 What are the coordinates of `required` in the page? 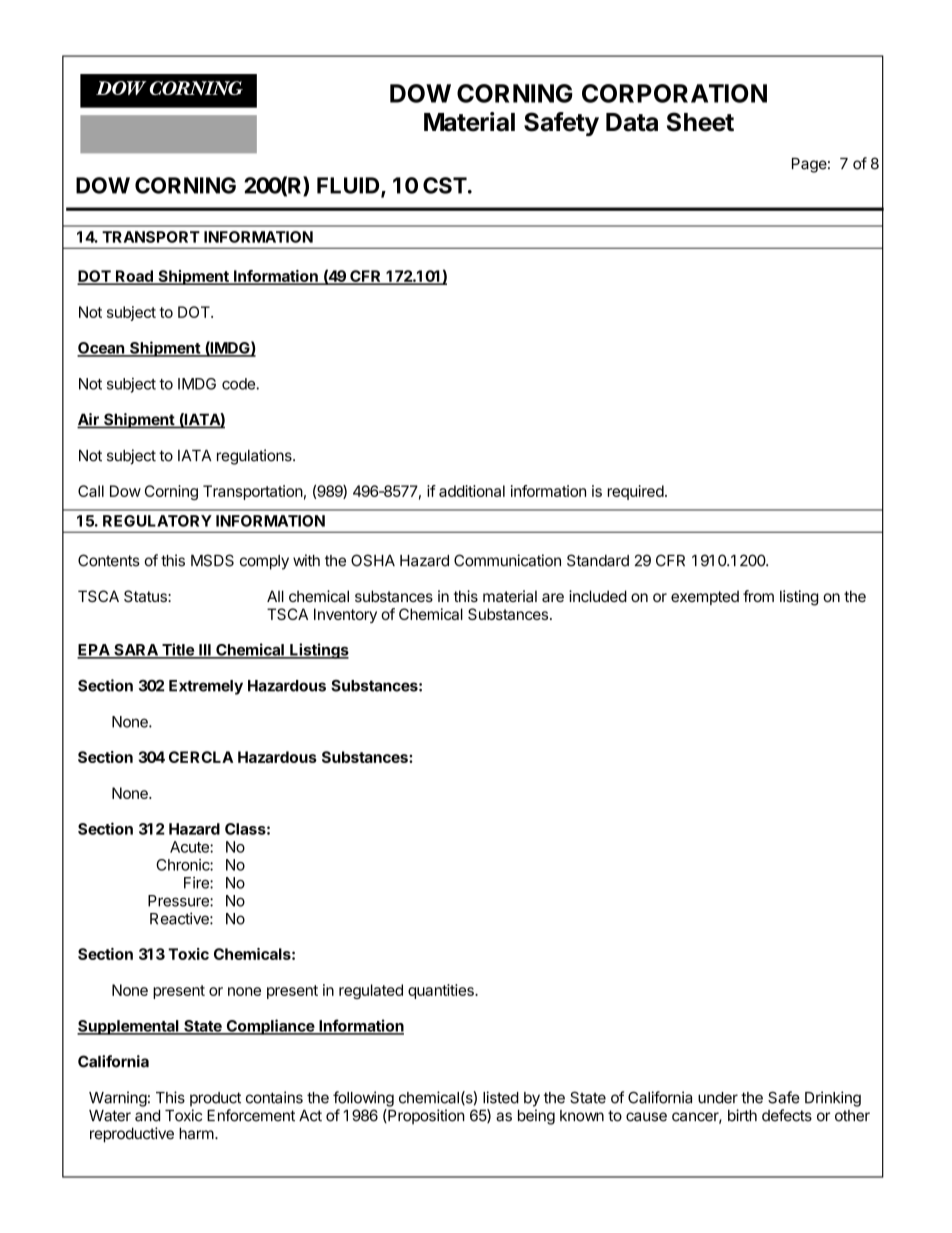 It's located at (636, 492).
